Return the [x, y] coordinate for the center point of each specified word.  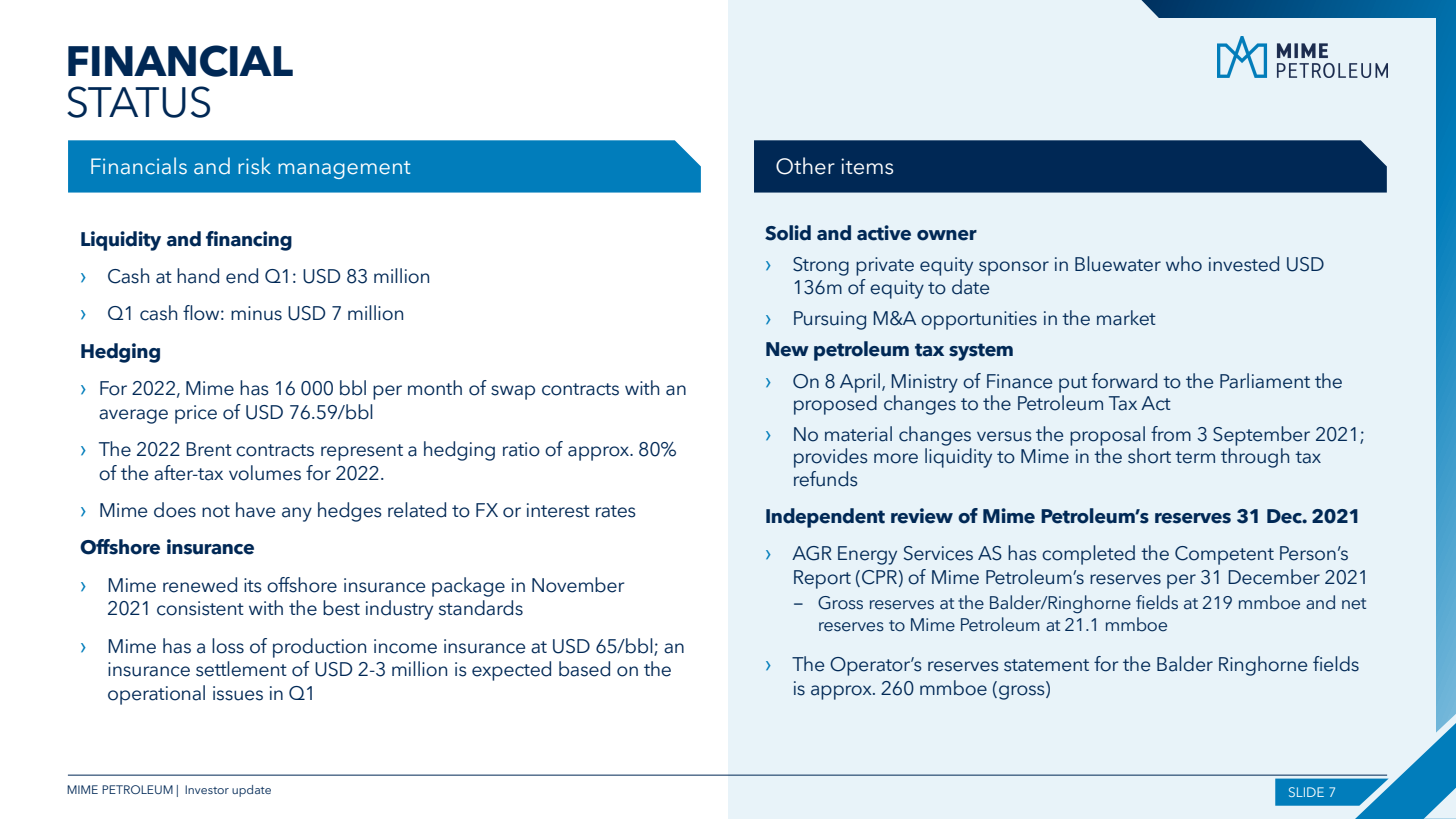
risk [254, 166]
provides [831, 458]
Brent [209, 449]
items [867, 166]
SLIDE [1306, 792]
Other [805, 166]
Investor [207, 789]
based [584, 669]
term [1195, 457]
